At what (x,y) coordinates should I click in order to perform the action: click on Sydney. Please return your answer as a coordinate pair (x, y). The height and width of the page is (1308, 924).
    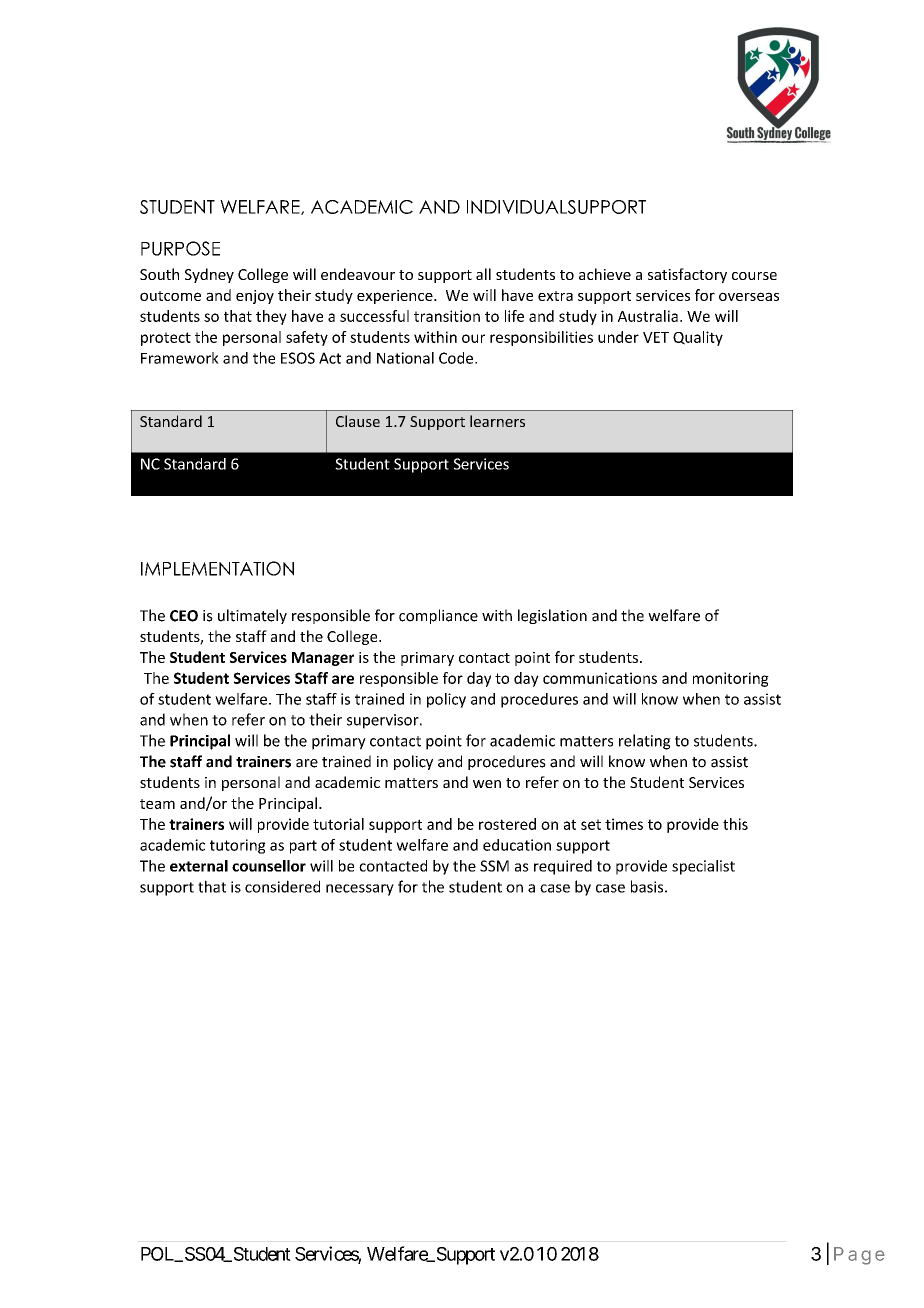
    Looking at the image, I should click on (209, 275).
